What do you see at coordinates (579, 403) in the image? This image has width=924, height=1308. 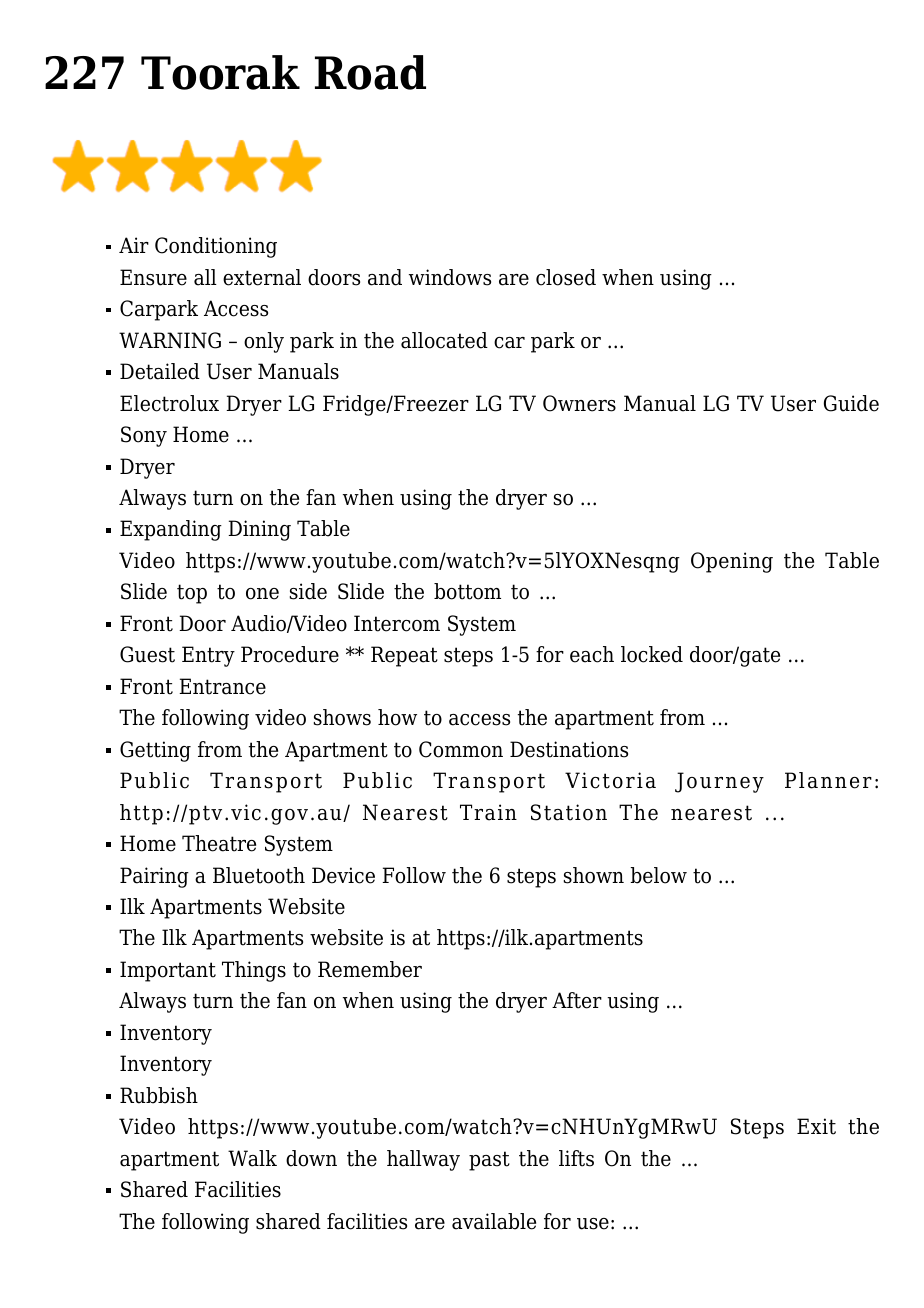 I see `Owners` at bounding box center [579, 403].
